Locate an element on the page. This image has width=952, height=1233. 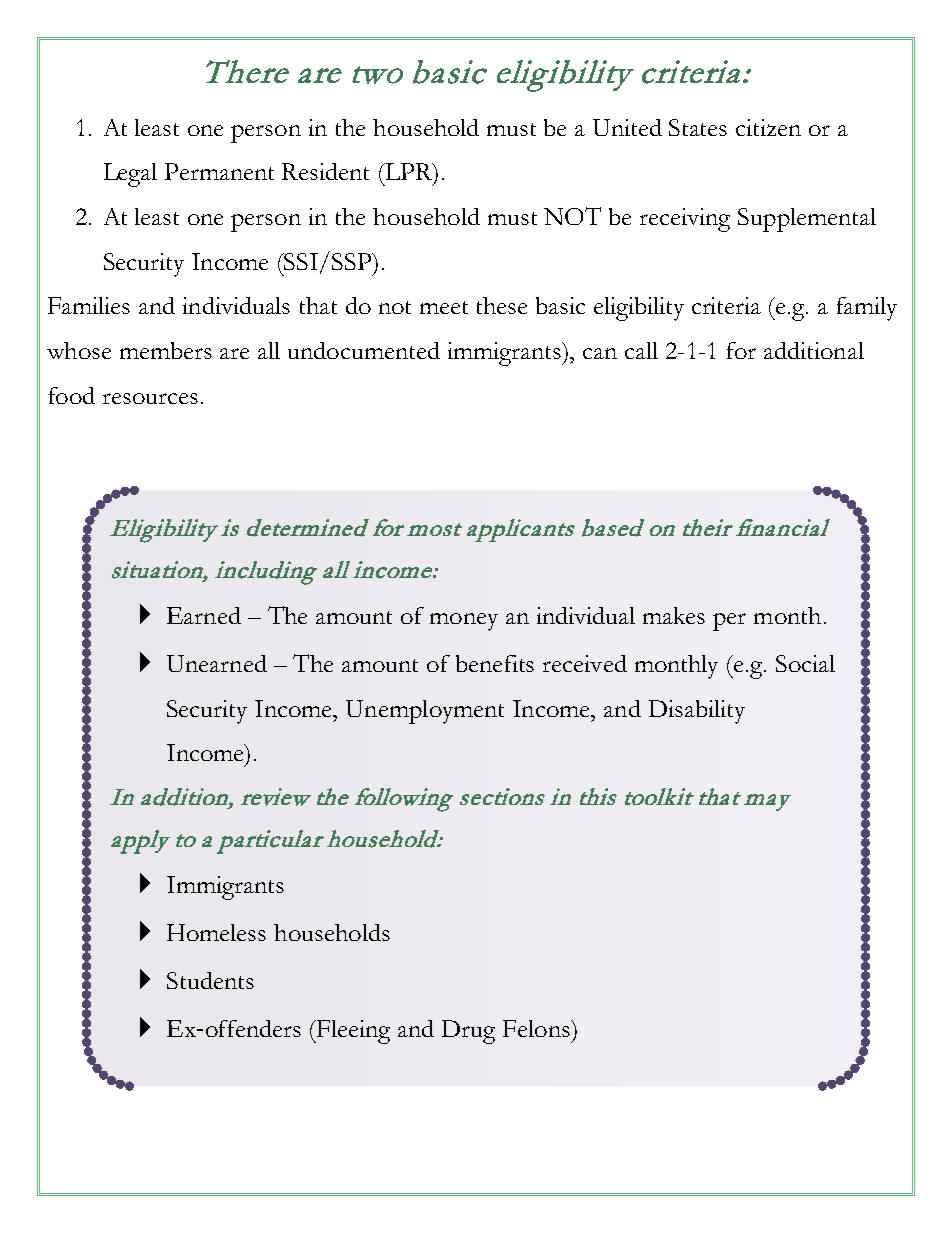
Students is located at coordinates (210, 980).
